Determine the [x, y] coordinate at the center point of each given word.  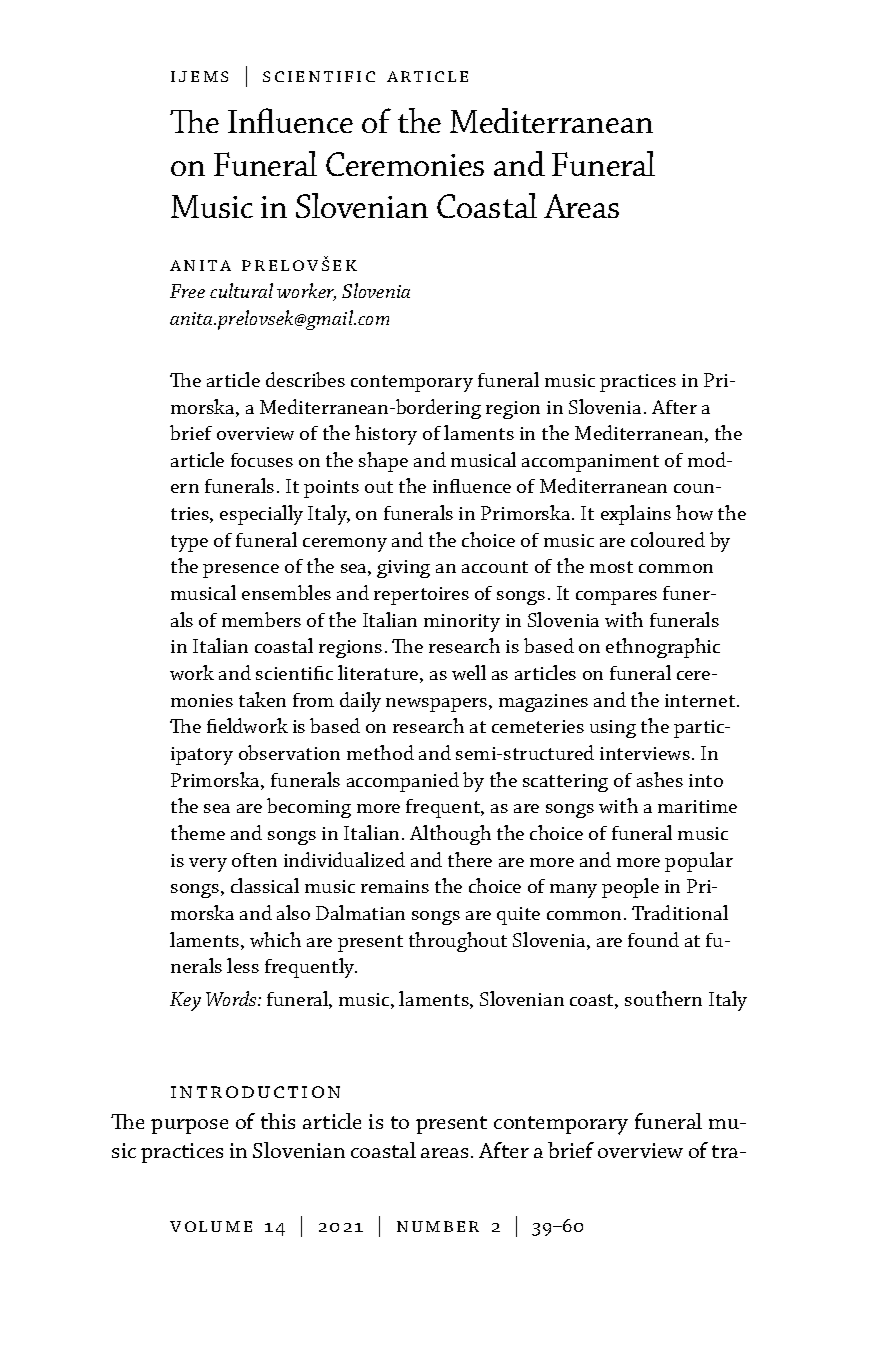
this [278, 1121]
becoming [309, 808]
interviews [645, 753]
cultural [241, 290]
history [386, 435]
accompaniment [590, 463]
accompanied [403, 782]
